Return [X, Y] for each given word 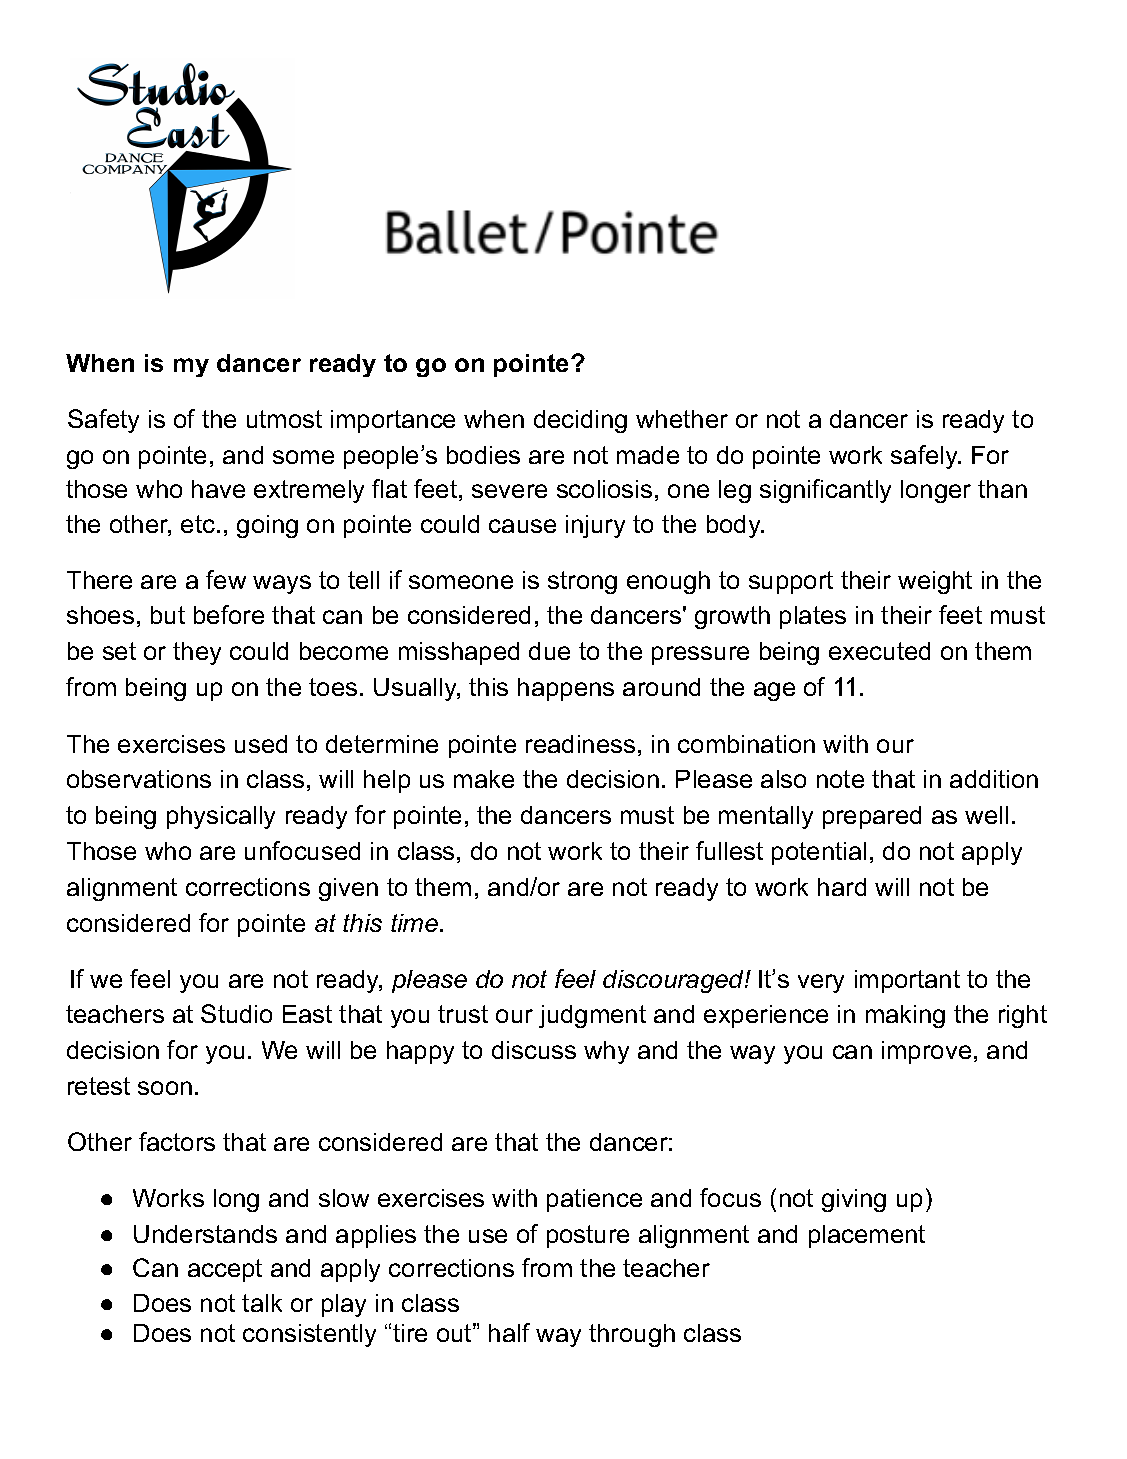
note [840, 779]
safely [925, 457]
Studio [236, 1013]
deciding [580, 421]
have [218, 489]
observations [139, 779]
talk [262, 1303]
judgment [592, 1016]
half [509, 1332]
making [905, 1016]
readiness [580, 744]
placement [867, 1236]
